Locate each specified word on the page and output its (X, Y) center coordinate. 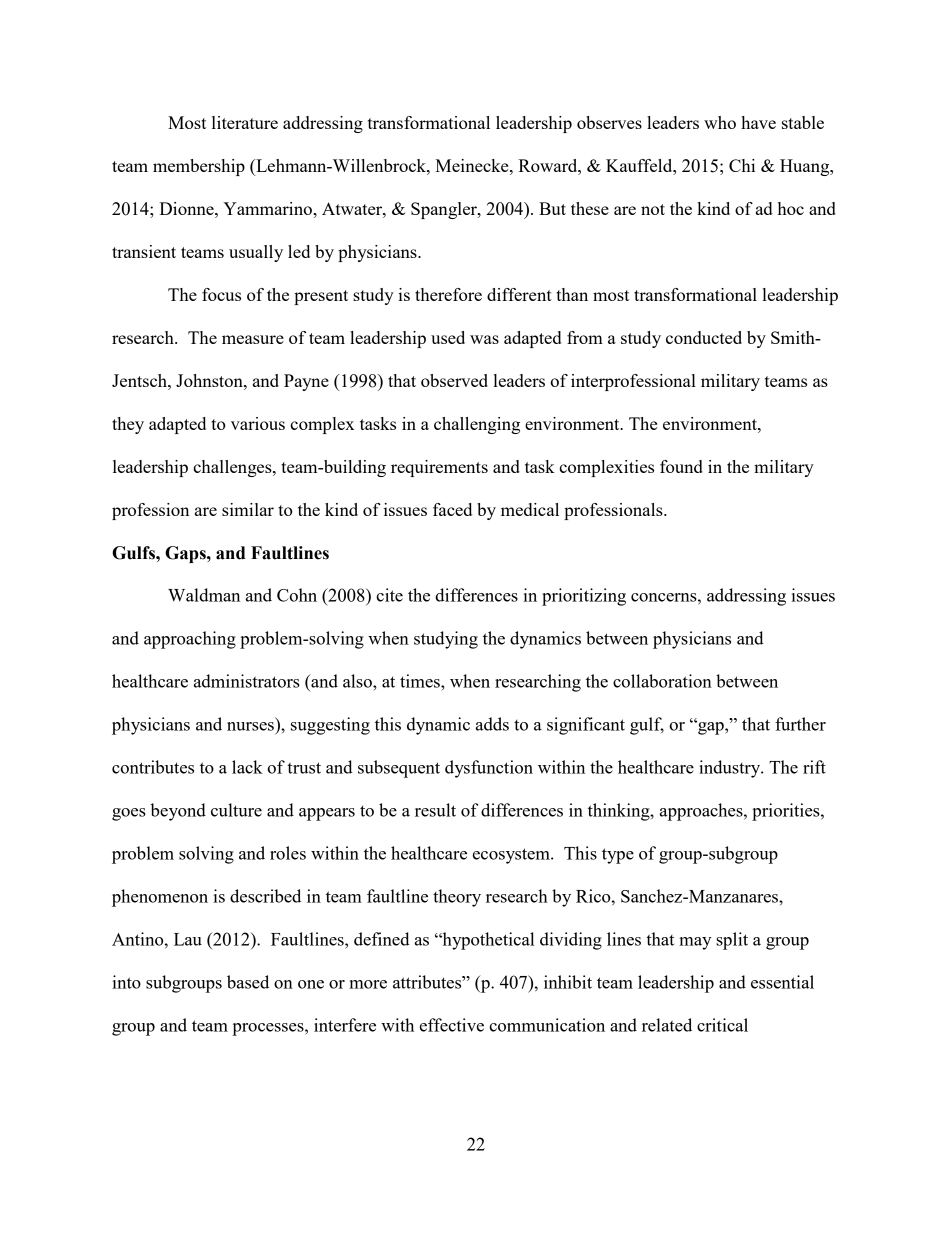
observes (609, 122)
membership (199, 167)
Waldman (204, 595)
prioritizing (584, 597)
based (248, 982)
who (720, 122)
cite (389, 595)
